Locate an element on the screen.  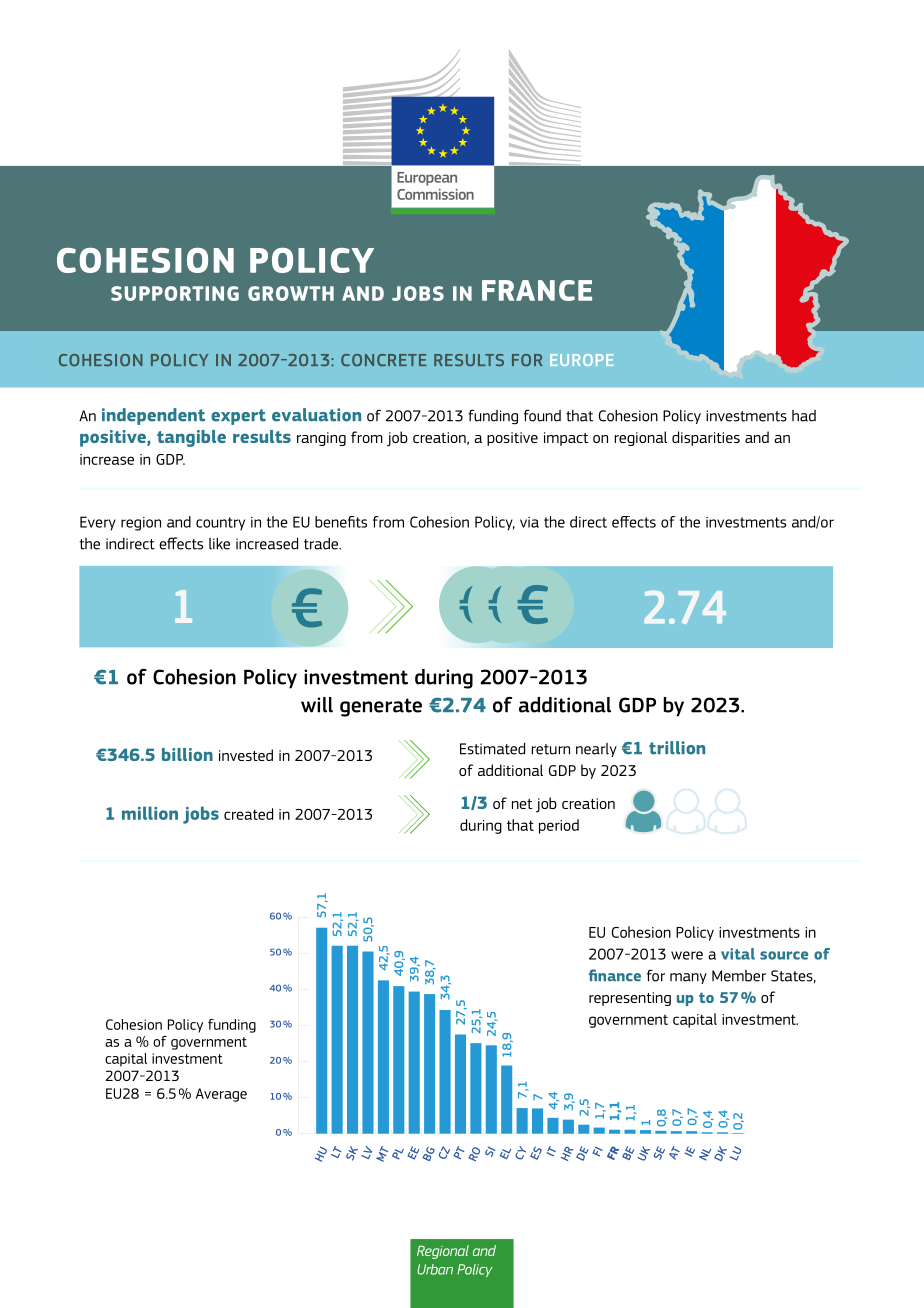
million is located at coordinates (150, 813).
